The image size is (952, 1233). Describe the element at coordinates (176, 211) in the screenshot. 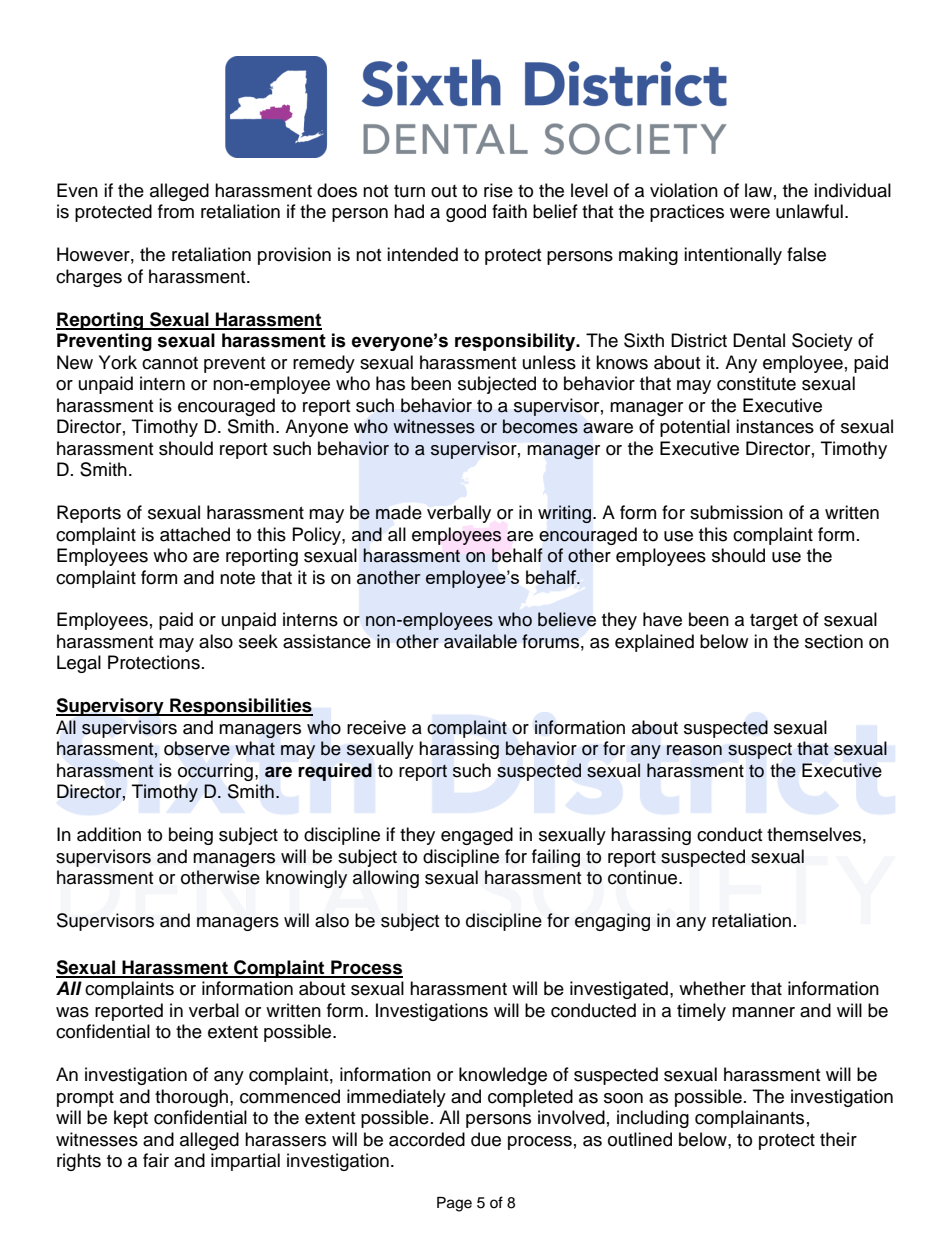

I see `from` at that location.
